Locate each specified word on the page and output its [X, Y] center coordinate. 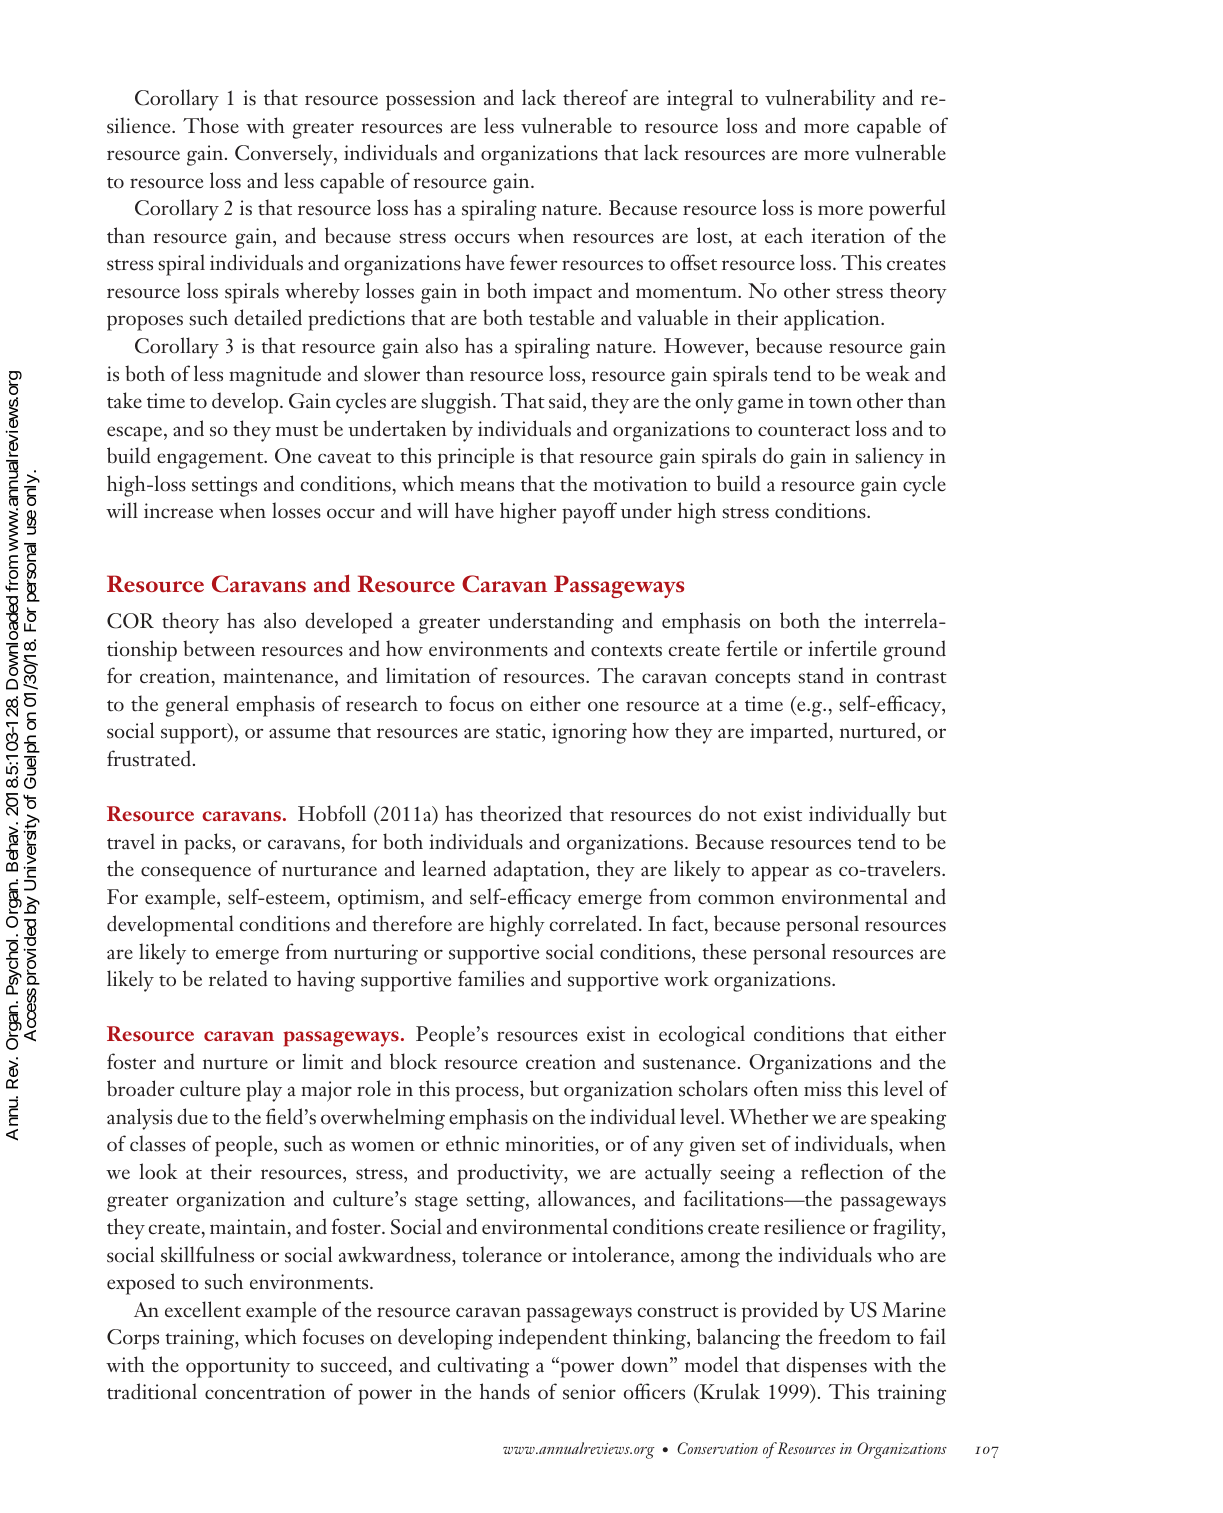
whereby [322, 293]
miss [822, 1089]
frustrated [149, 758]
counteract [804, 431]
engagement [211, 460]
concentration [265, 1392]
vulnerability [820, 100]
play [264, 1091]
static [519, 732]
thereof [595, 97]
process [488, 1094]
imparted [789, 733]
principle [476, 458]
